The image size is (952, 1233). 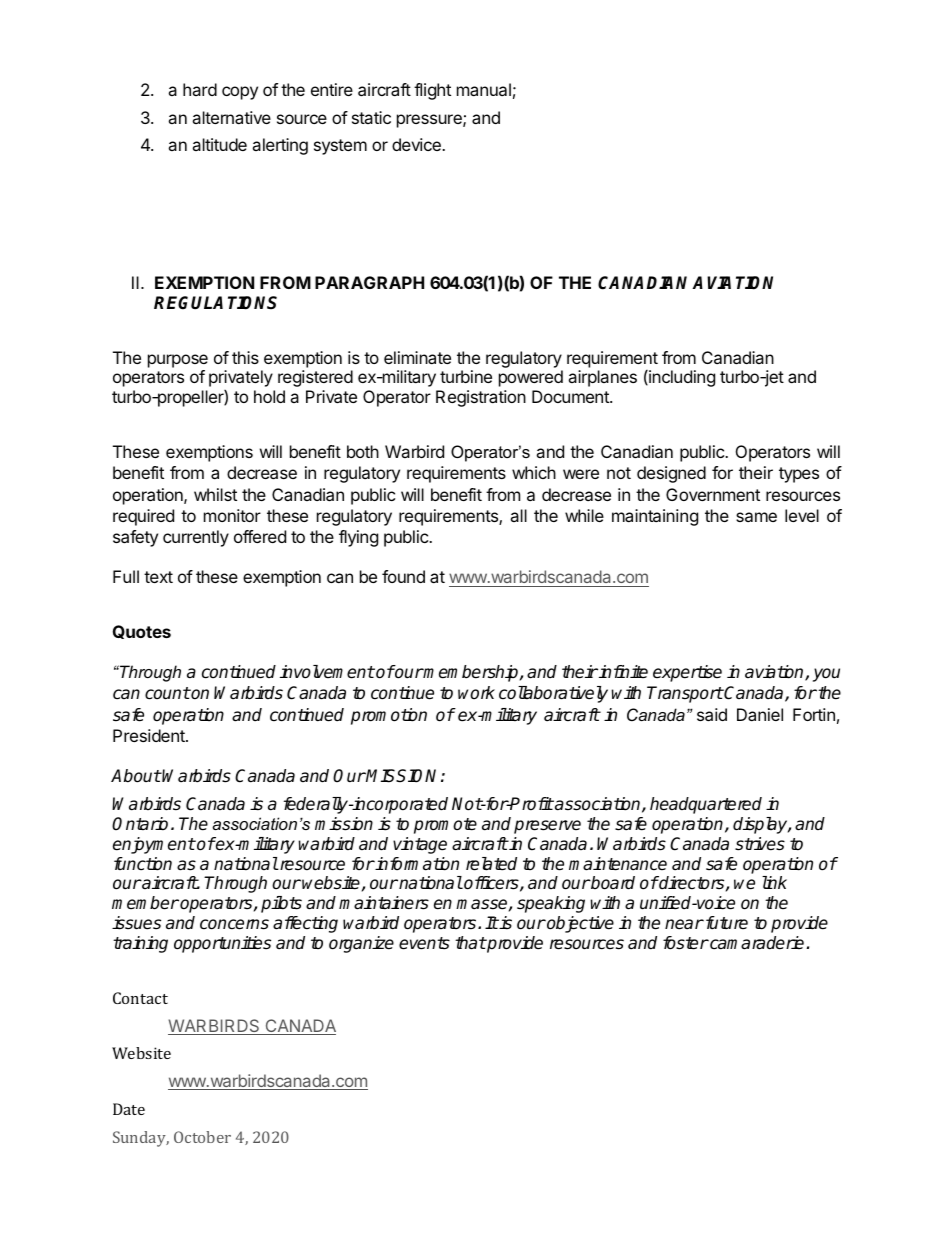 What do you see at coordinates (687, 673) in the image?
I see `expertise` at bounding box center [687, 673].
